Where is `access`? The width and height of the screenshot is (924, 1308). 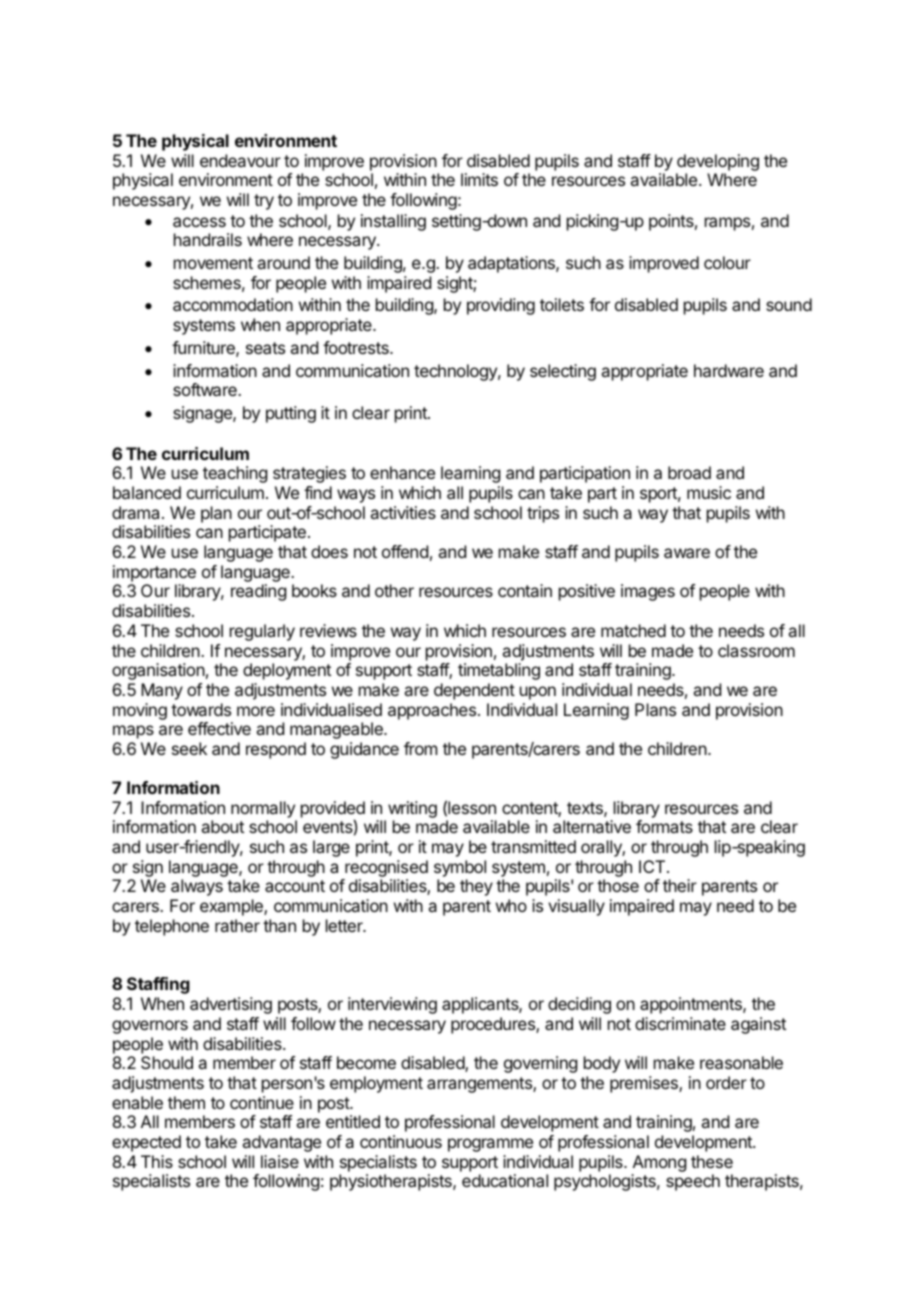
access is located at coordinates (199, 222).
